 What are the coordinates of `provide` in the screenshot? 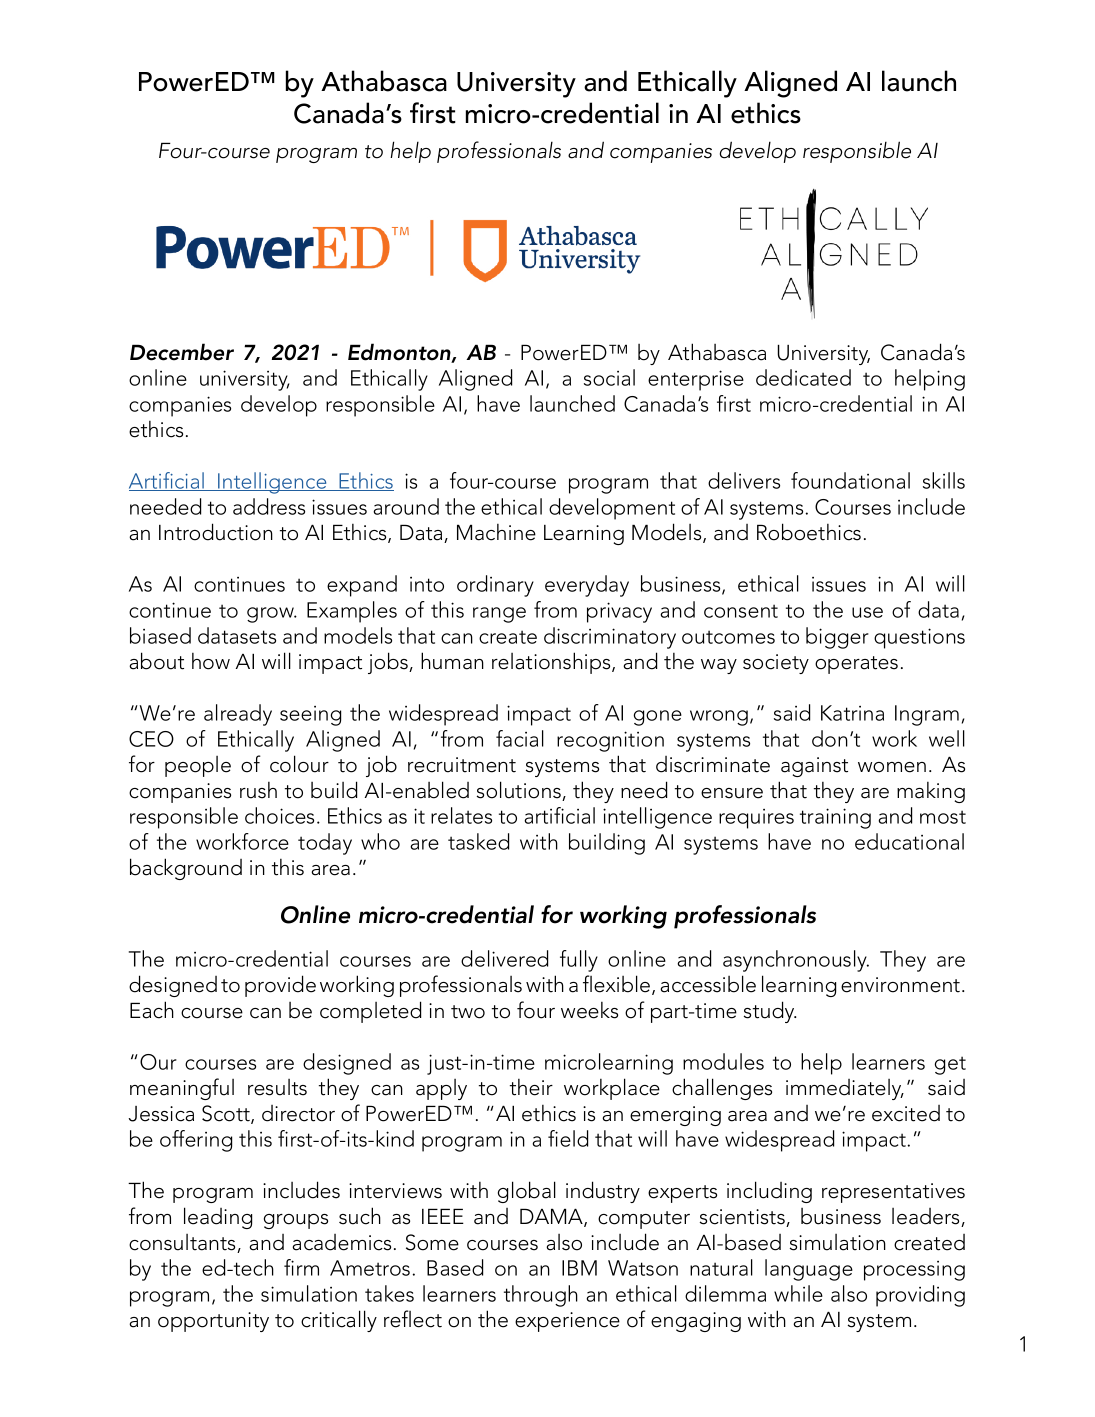 It's located at (280, 986).
